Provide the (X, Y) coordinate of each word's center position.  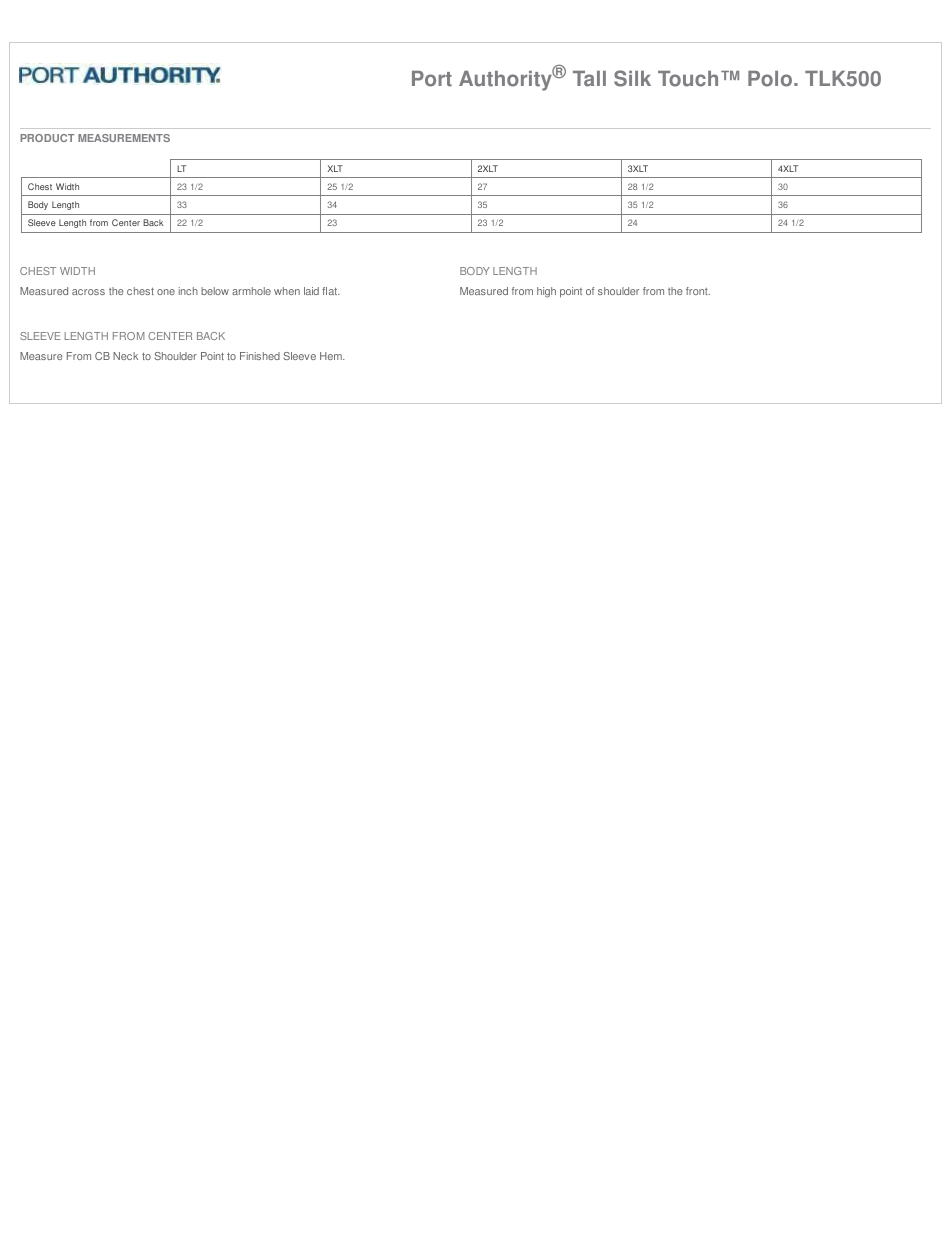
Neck (125, 356)
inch (188, 291)
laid (311, 291)
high (546, 292)
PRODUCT (47, 138)
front (698, 291)
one (166, 292)
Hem (332, 356)
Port (432, 79)
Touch (688, 79)
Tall (589, 79)
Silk (632, 78)
